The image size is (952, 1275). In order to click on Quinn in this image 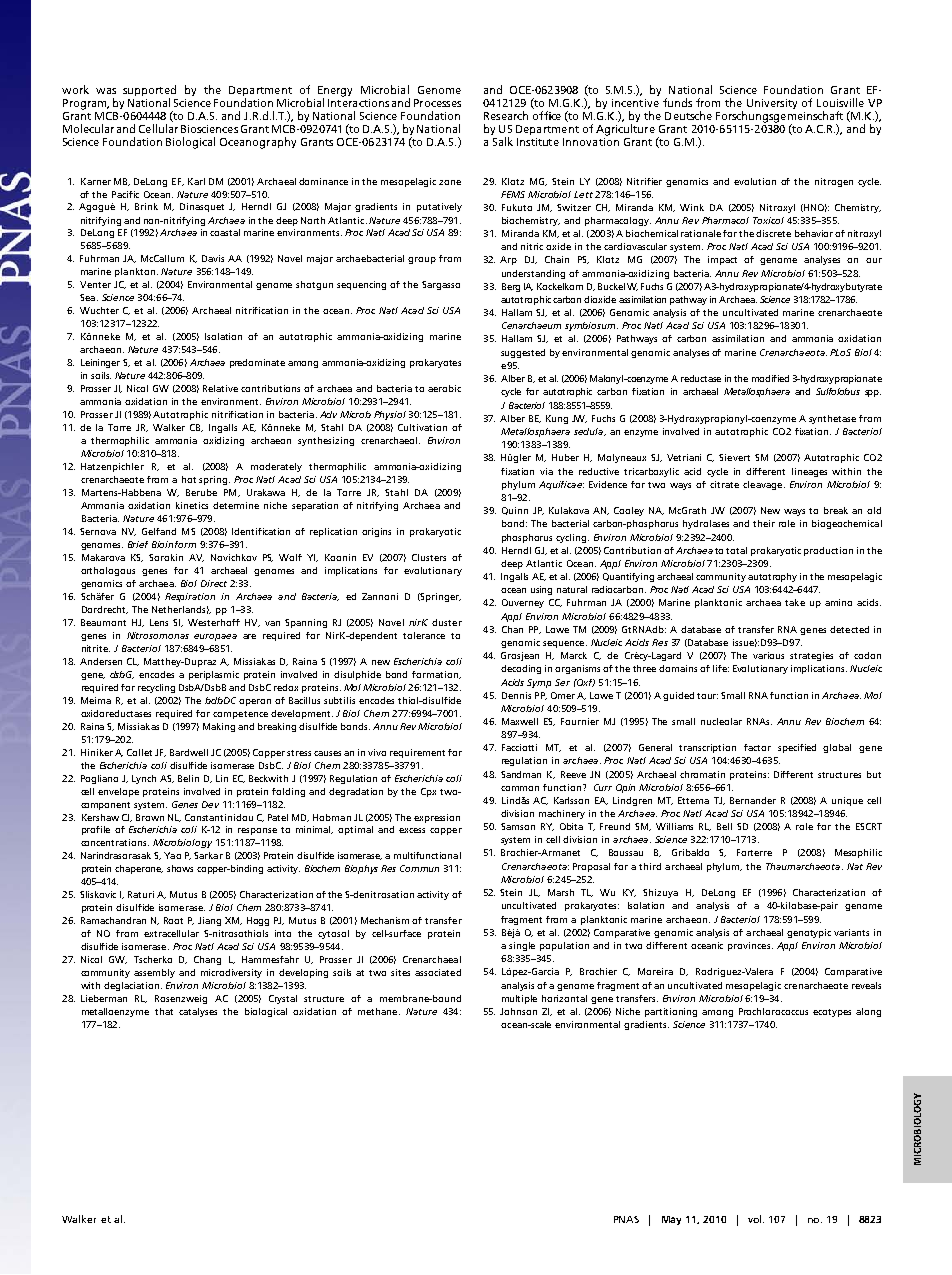, I will do `click(515, 511)`.
